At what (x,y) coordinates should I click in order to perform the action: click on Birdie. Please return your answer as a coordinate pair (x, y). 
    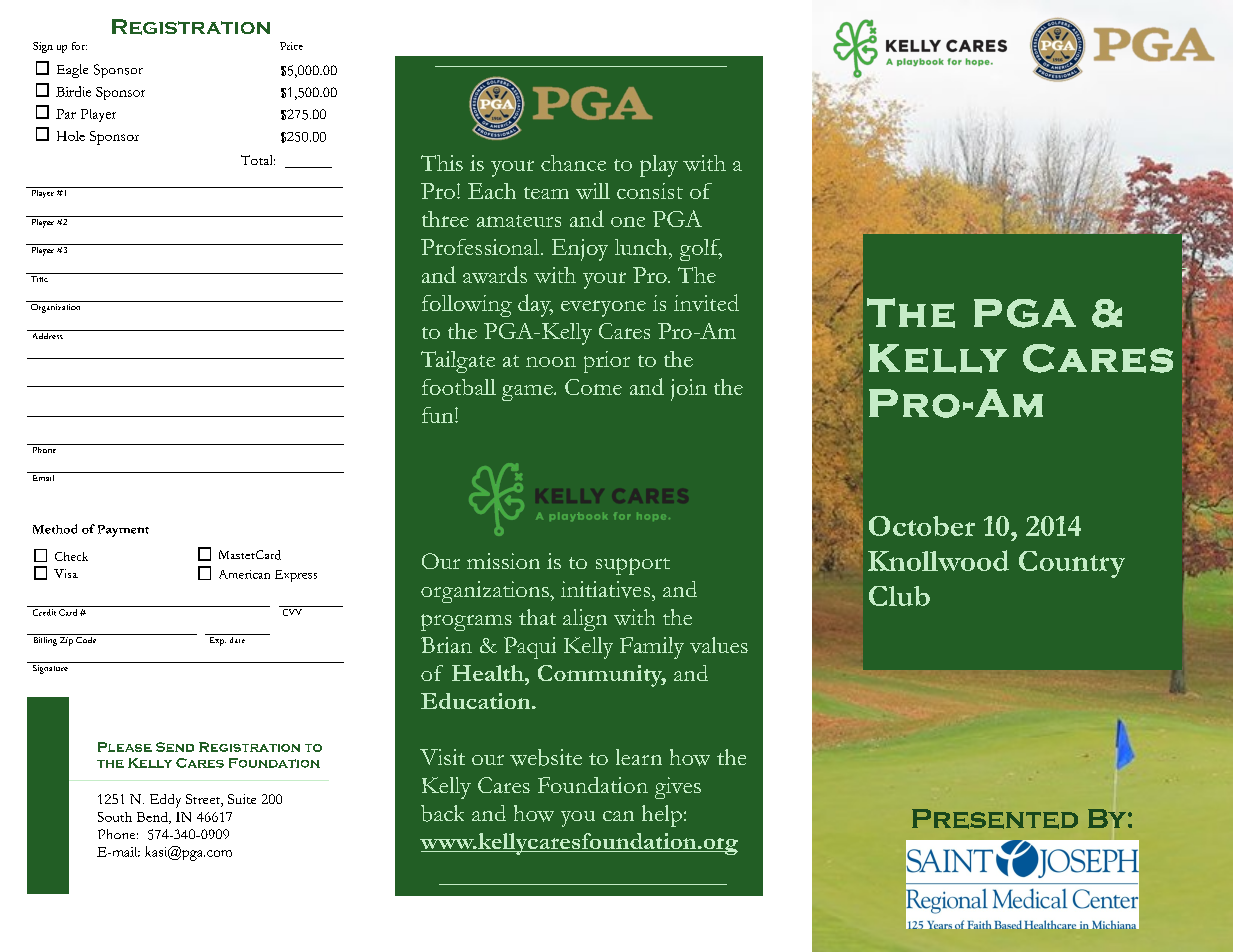
    Looking at the image, I should click on (73, 91).
